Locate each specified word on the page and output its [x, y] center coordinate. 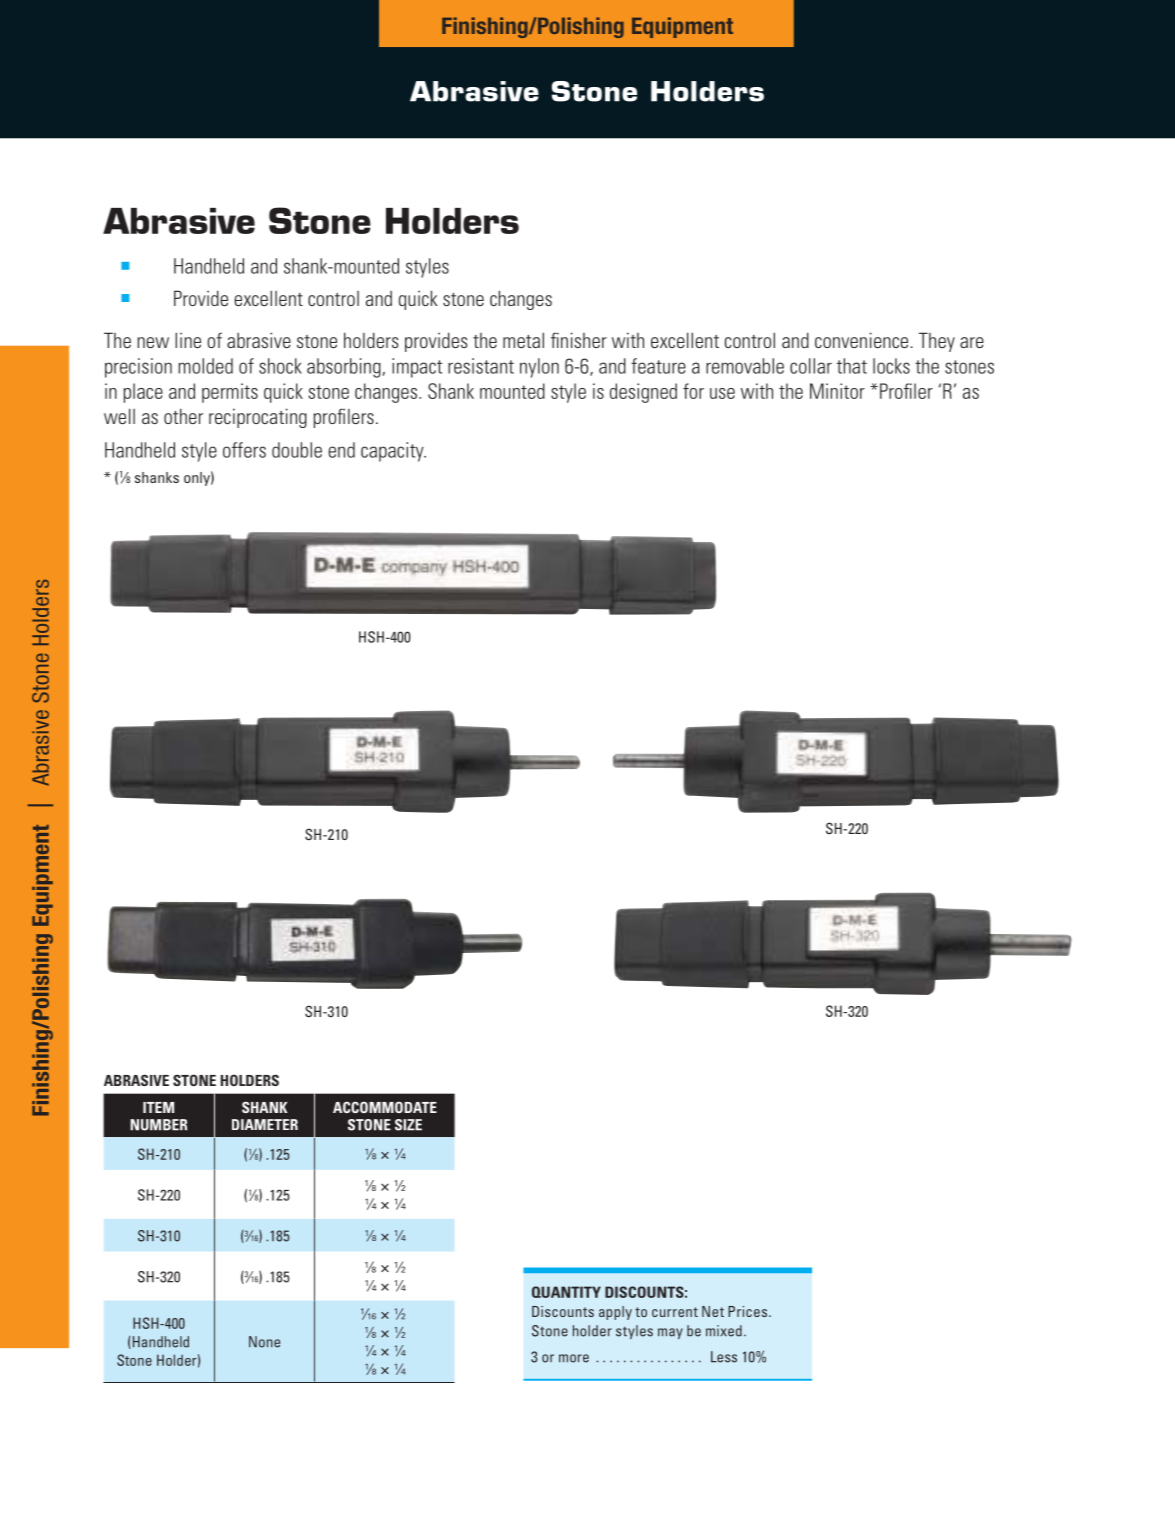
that [852, 366]
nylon [539, 368]
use [722, 393]
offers [244, 450]
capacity [393, 452]
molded [205, 366]
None [264, 1342]
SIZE [408, 1125]
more [574, 1358]
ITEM [158, 1107]
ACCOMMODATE [385, 1107]
